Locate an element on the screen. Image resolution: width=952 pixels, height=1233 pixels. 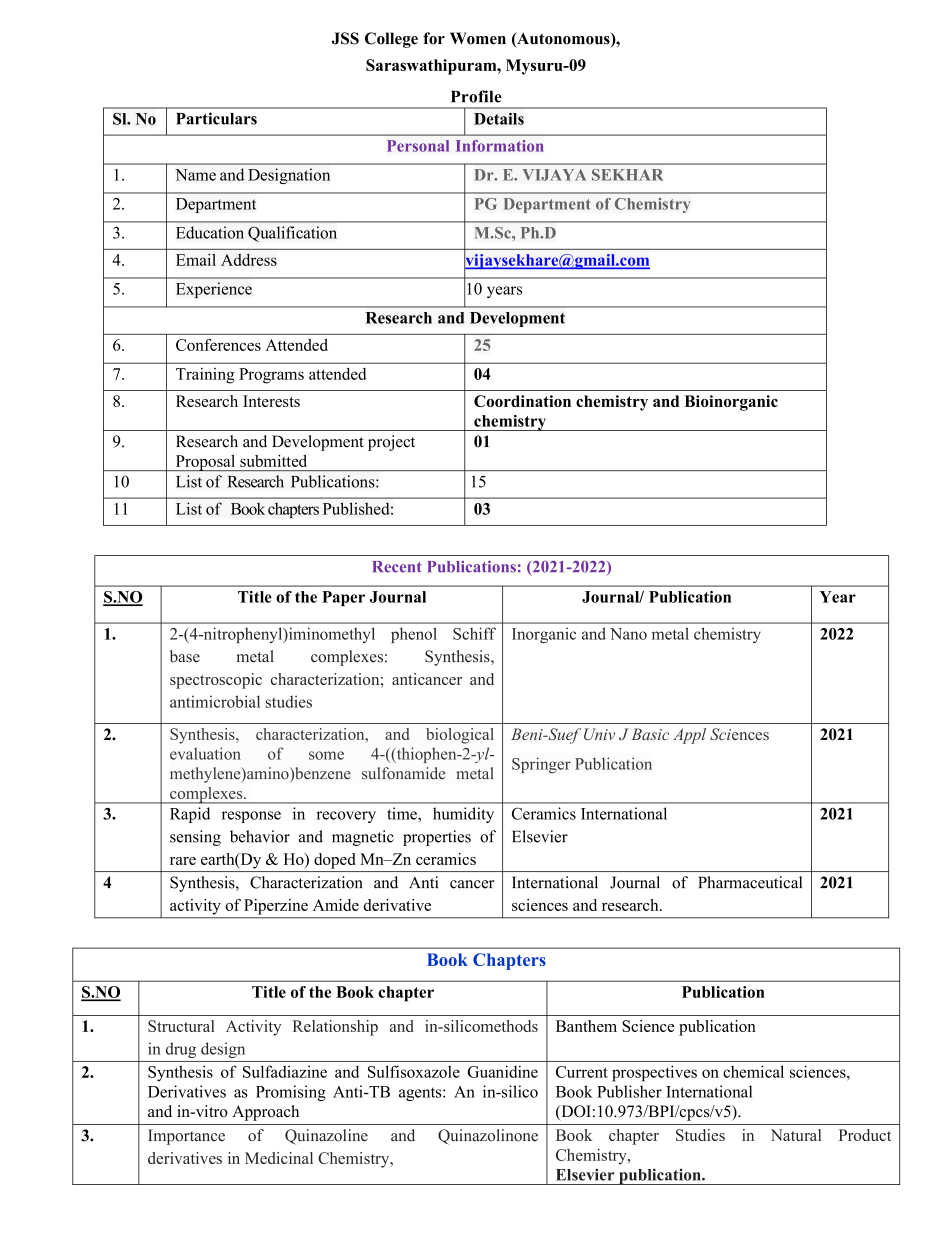
Profile is located at coordinates (476, 96).
